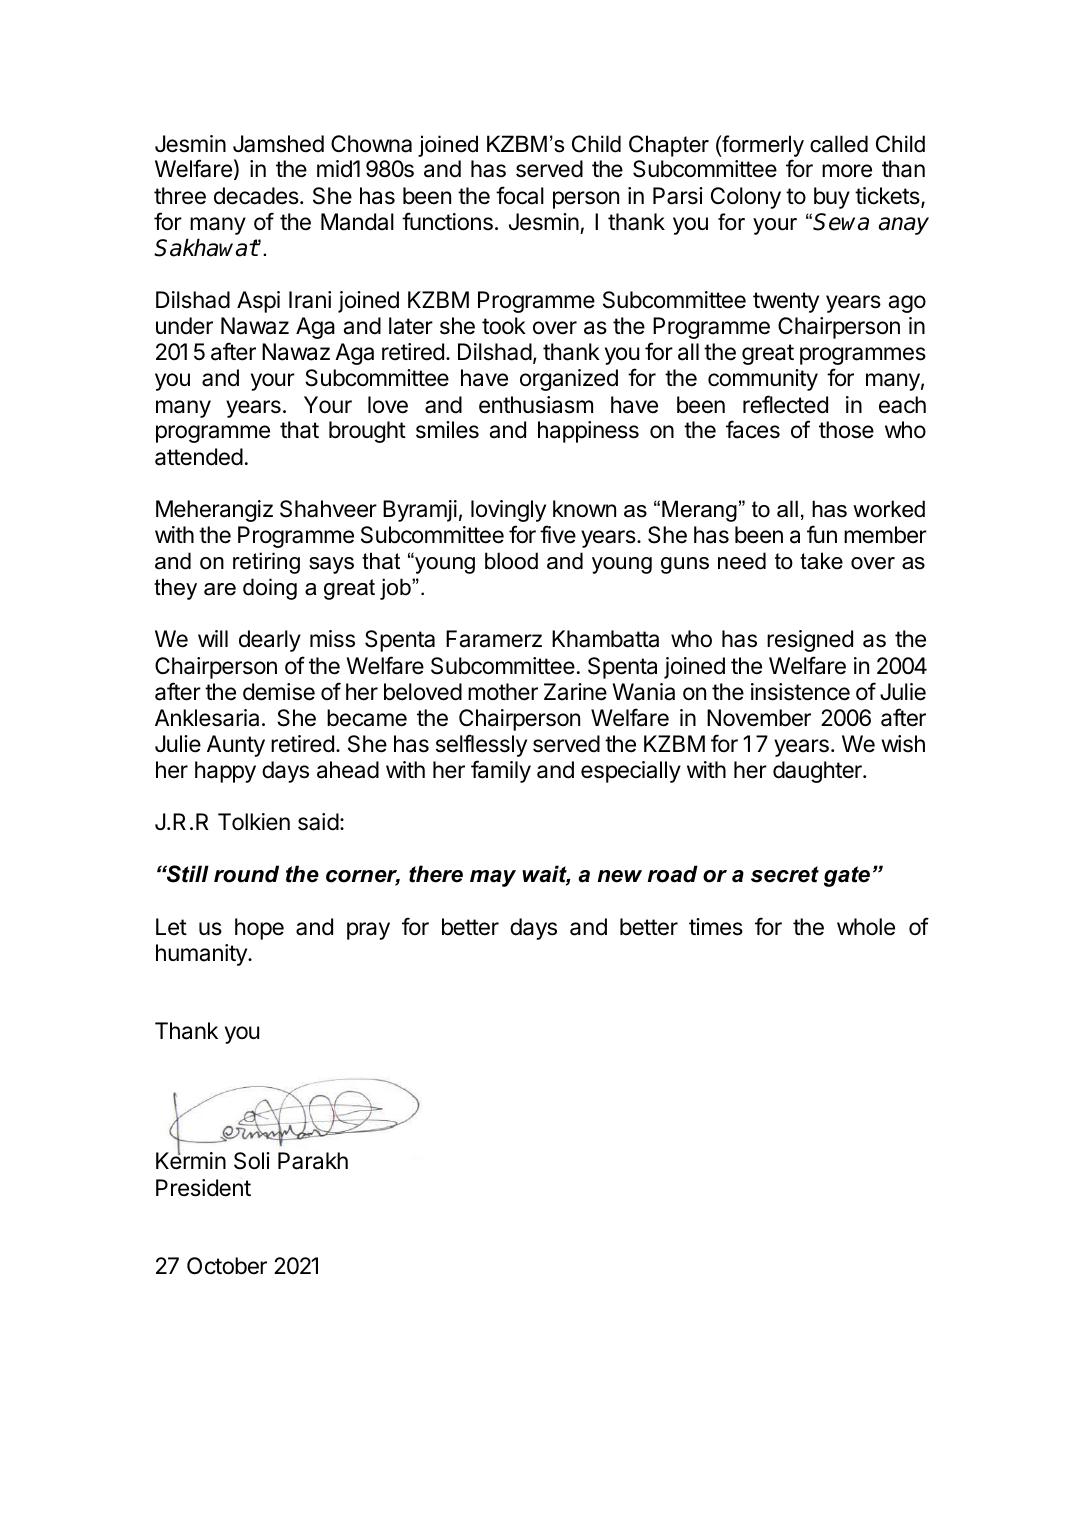 The width and height of the screenshot is (1081, 1528). Describe the element at coordinates (520, 195) in the screenshot. I see `focal` at that location.
